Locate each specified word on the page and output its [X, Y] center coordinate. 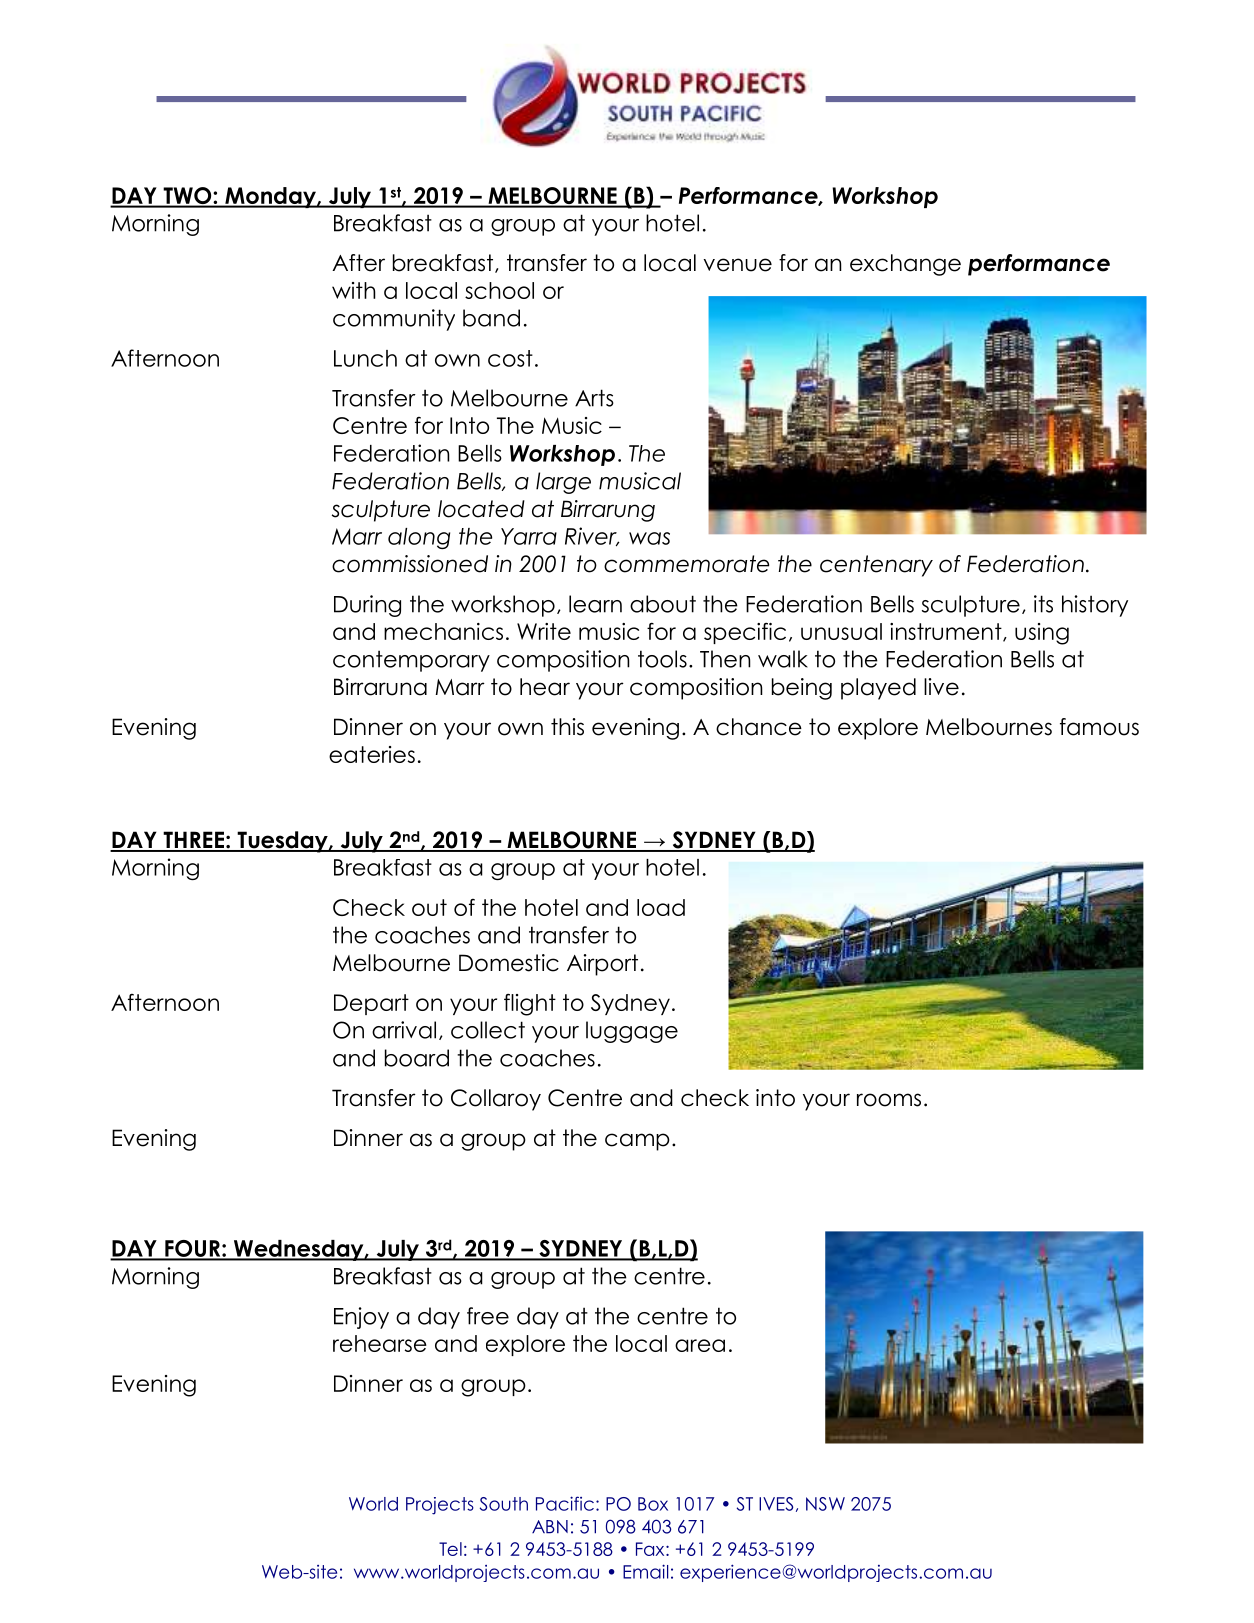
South [504, 1504]
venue [738, 265]
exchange [905, 265]
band [491, 318]
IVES [776, 1504]
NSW [825, 1504]
